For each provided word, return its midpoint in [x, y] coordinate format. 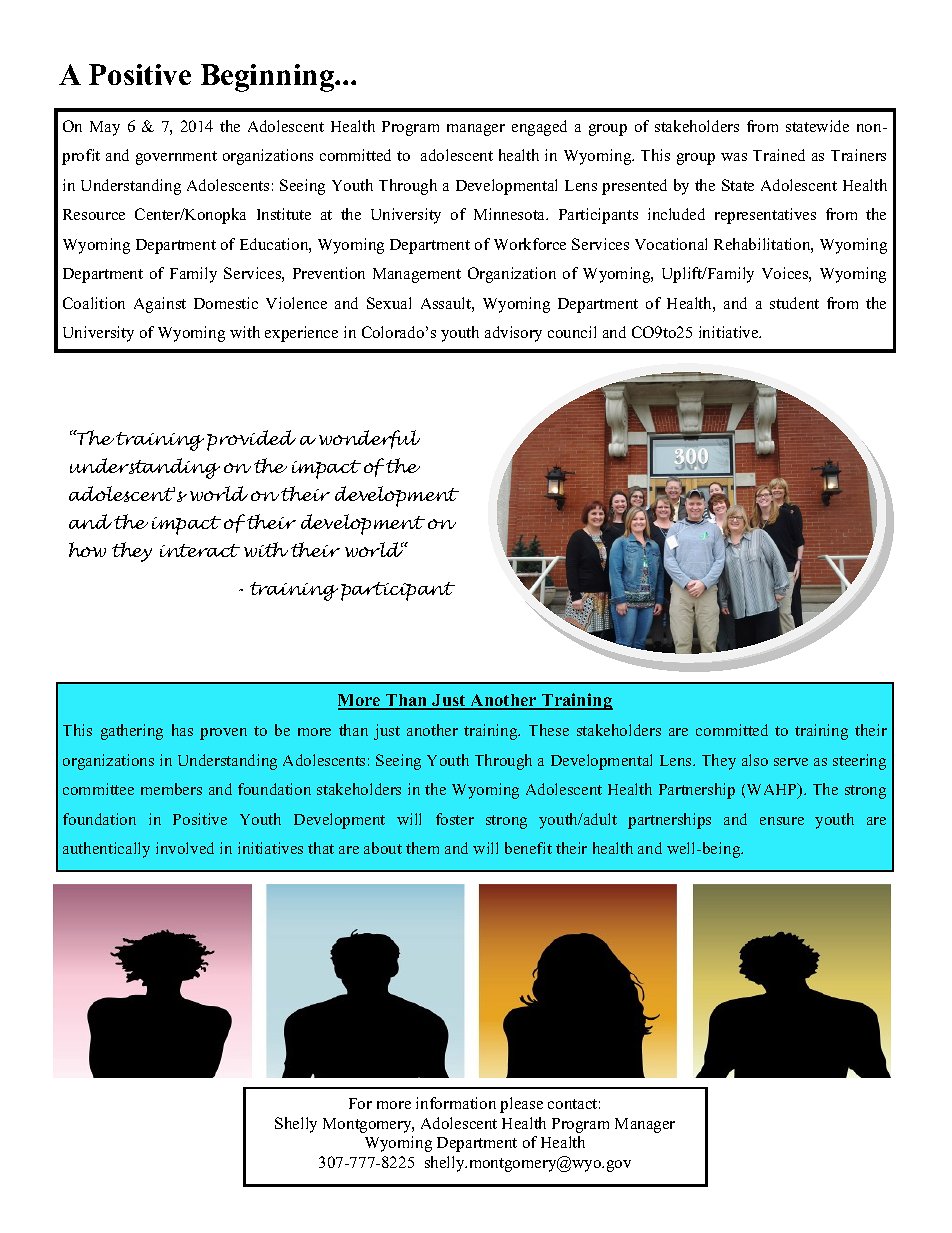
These [549, 730]
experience [301, 334]
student [794, 303]
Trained [779, 155]
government [176, 158]
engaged [539, 128]
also [755, 760]
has [182, 730]
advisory [513, 334]
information [456, 1103]
